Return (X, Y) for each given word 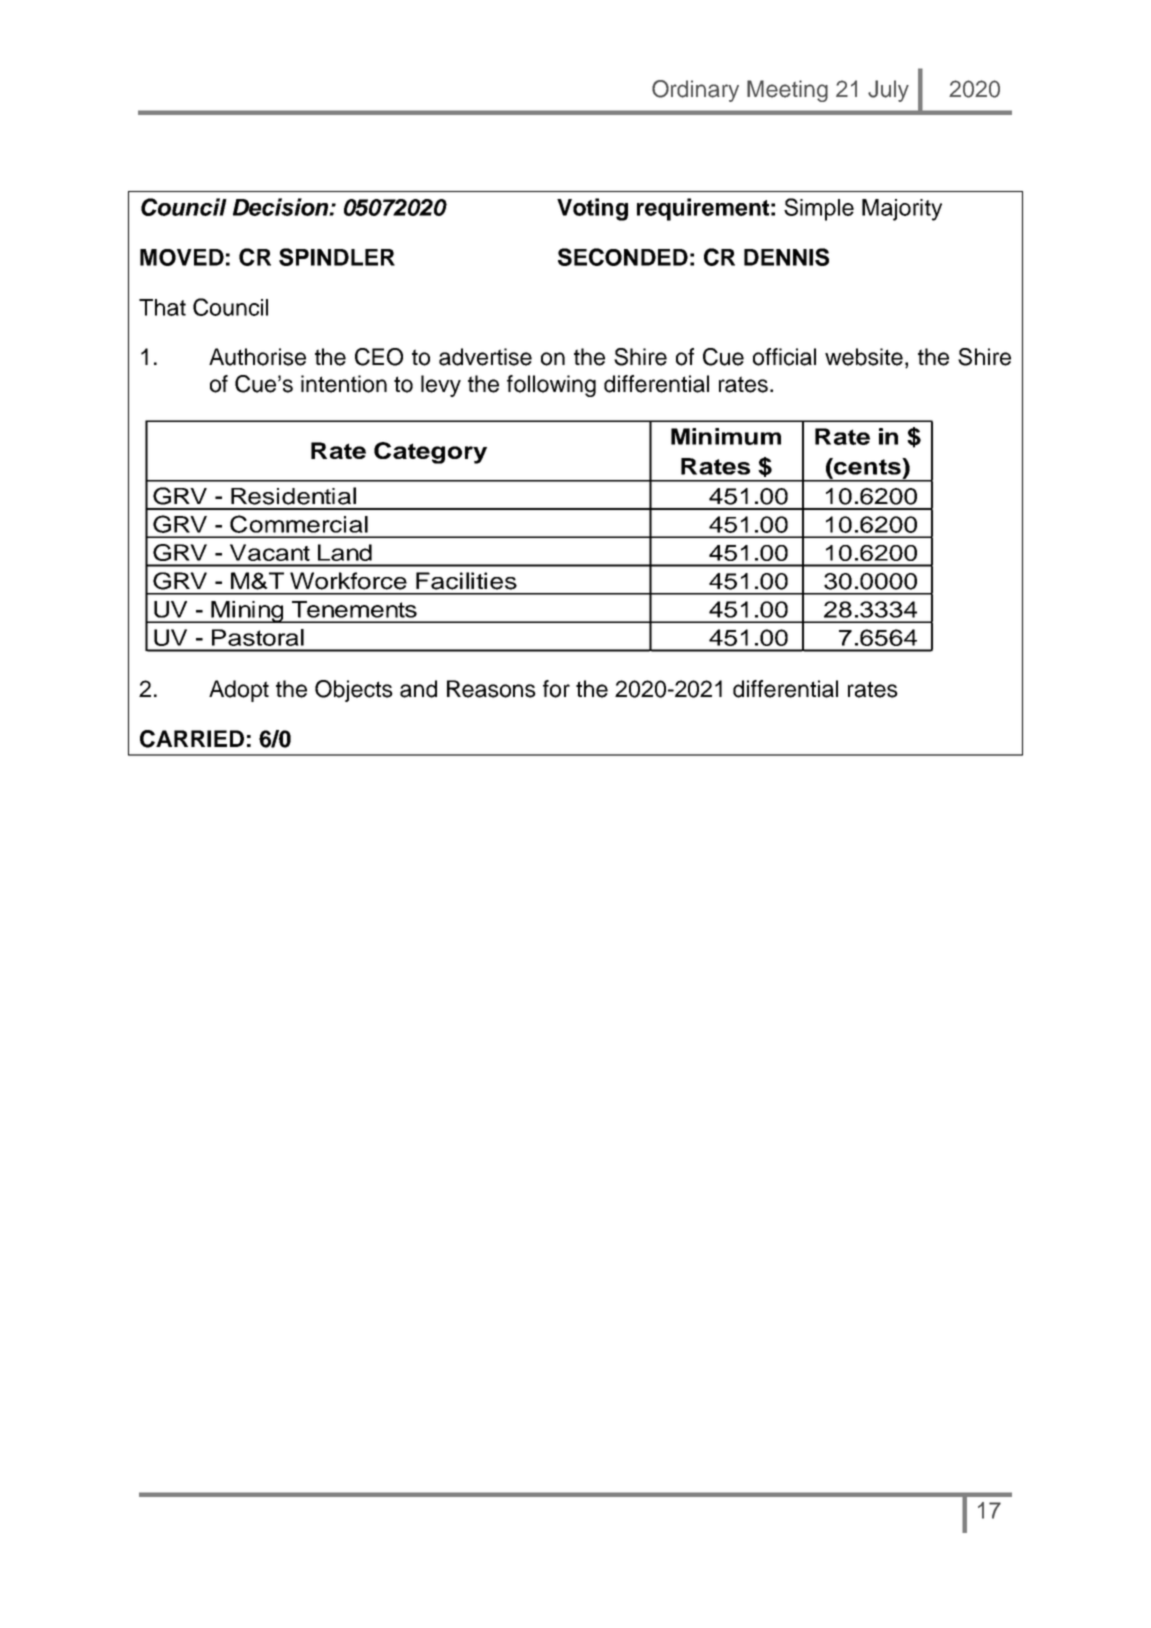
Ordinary (695, 91)
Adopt (239, 691)
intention (344, 384)
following (551, 386)
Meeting (787, 91)
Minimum (726, 436)
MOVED (182, 257)
